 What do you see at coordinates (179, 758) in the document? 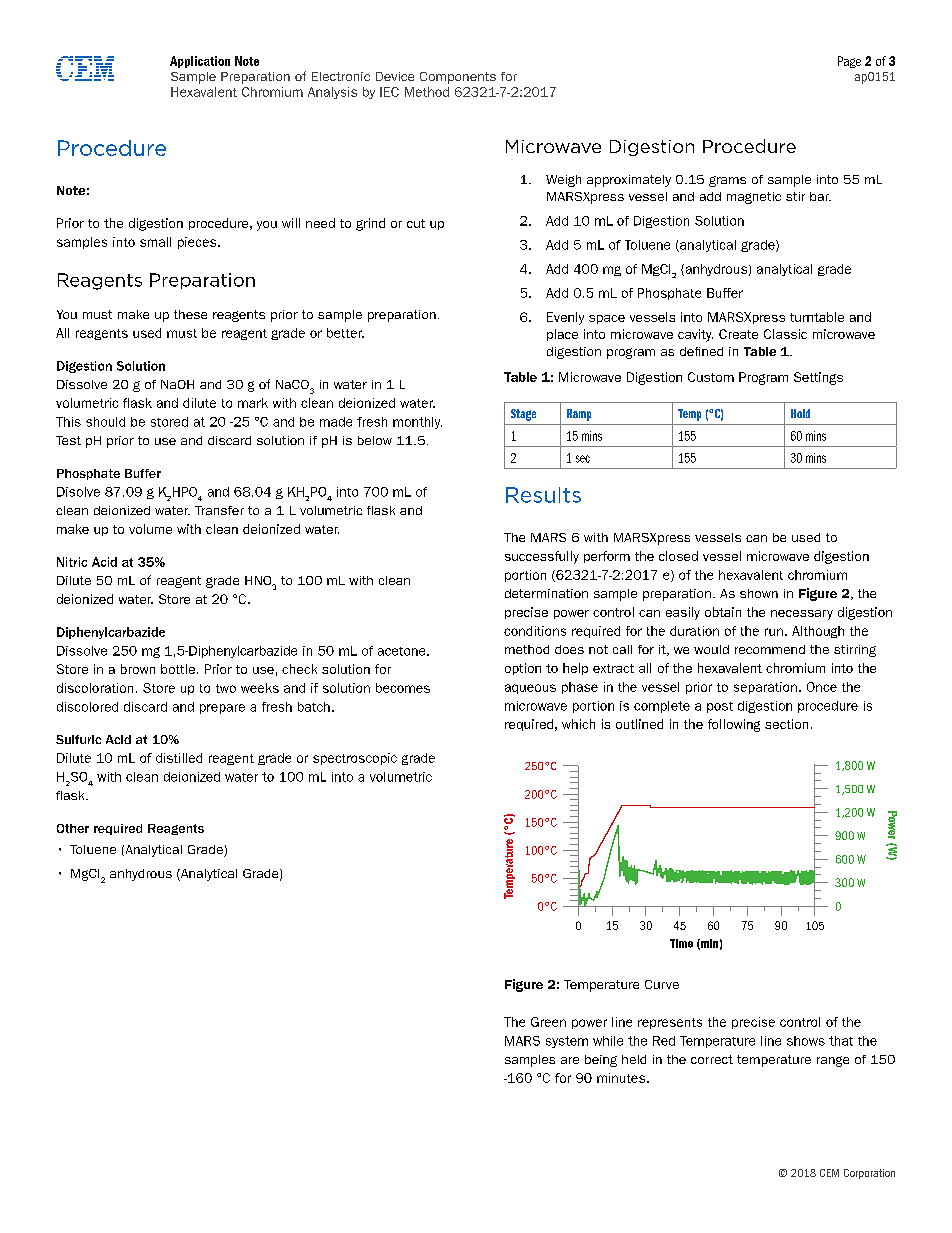
I see `distilled` at bounding box center [179, 758].
